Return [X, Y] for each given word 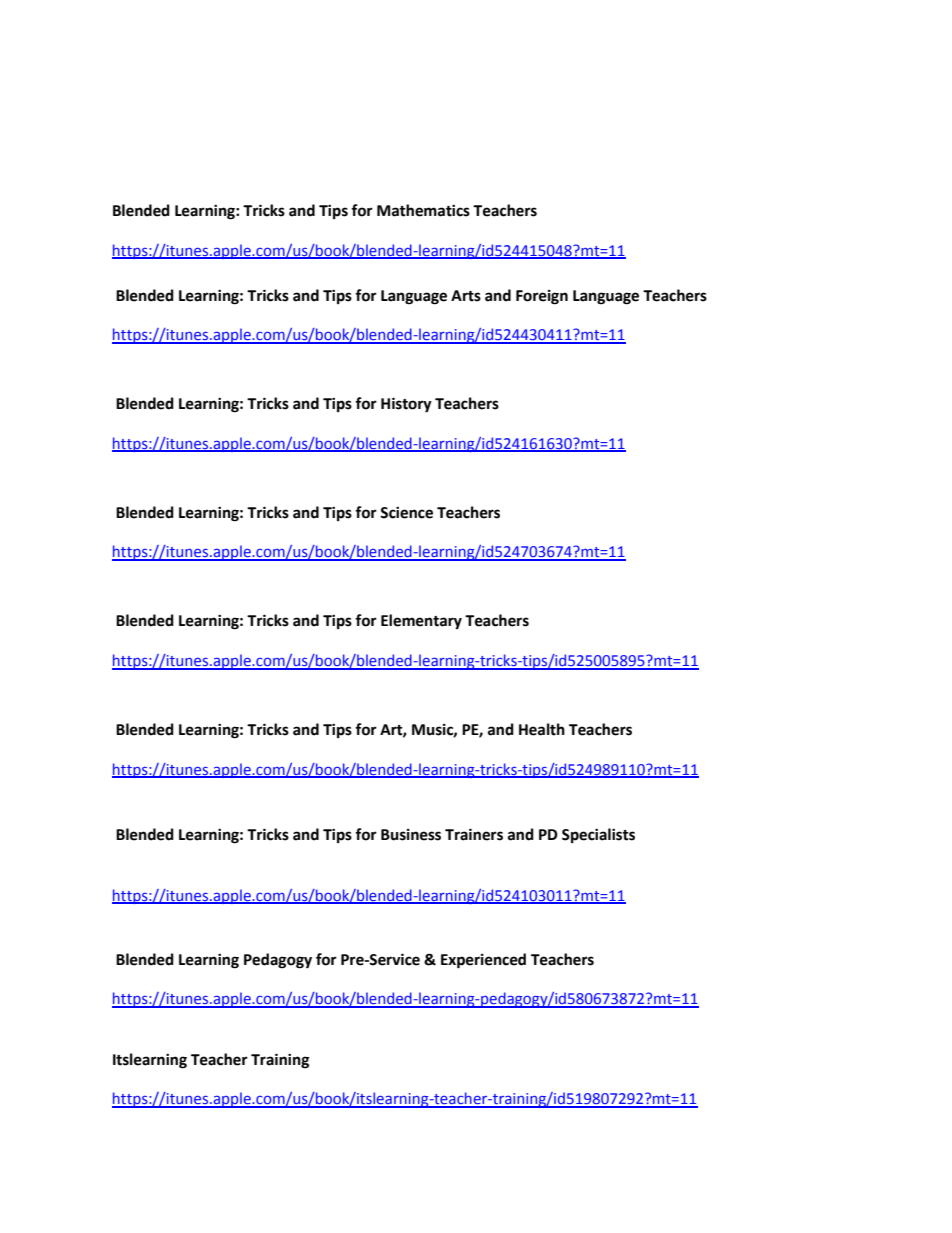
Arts [466, 296]
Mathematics [423, 210]
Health [542, 729]
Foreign [542, 297]
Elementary [421, 621]
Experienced [483, 961]
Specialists [598, 835]
